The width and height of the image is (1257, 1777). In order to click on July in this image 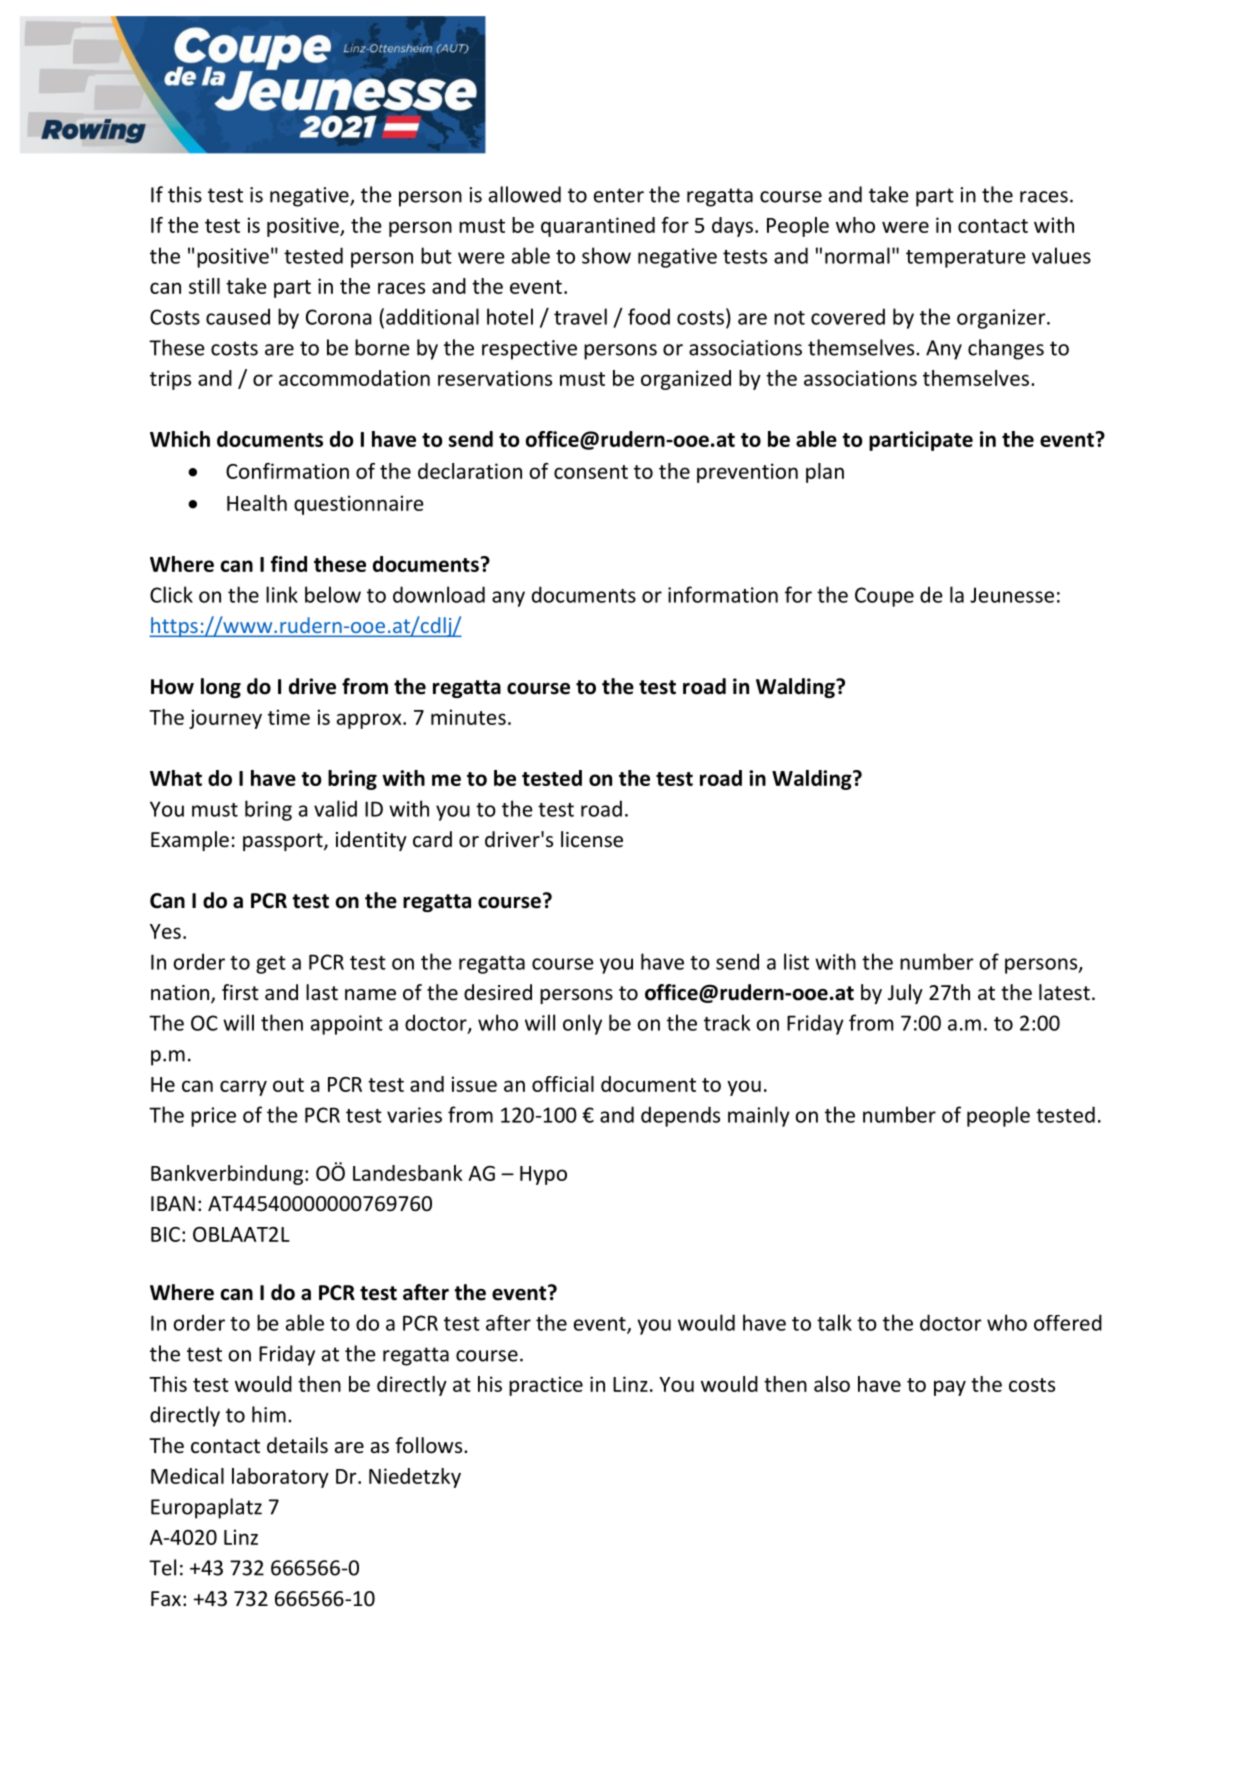, I will do `click(905, 994)`.
